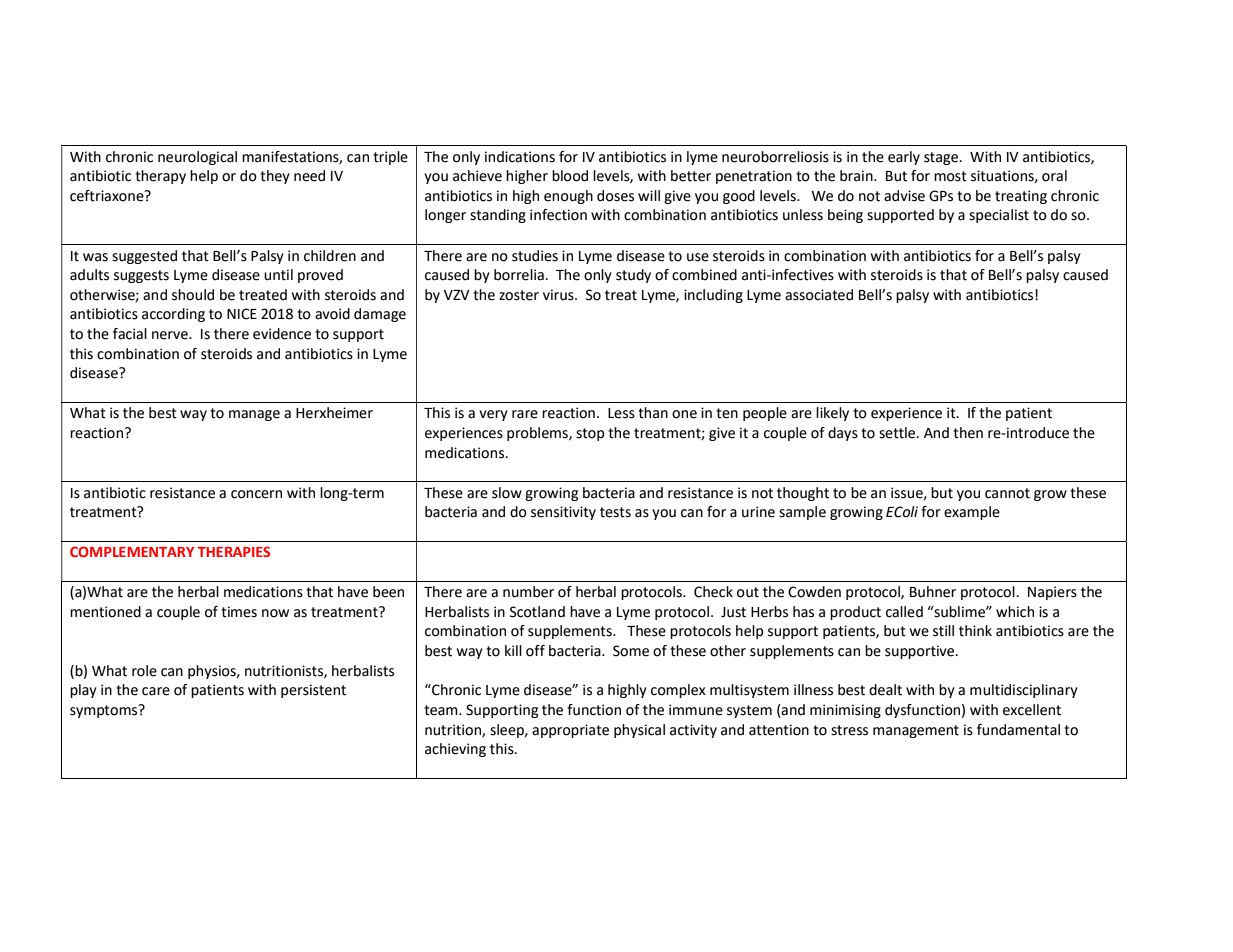  Describe the element at coordinates (256, 494) in the screenshot. I see `concern` at that location.
